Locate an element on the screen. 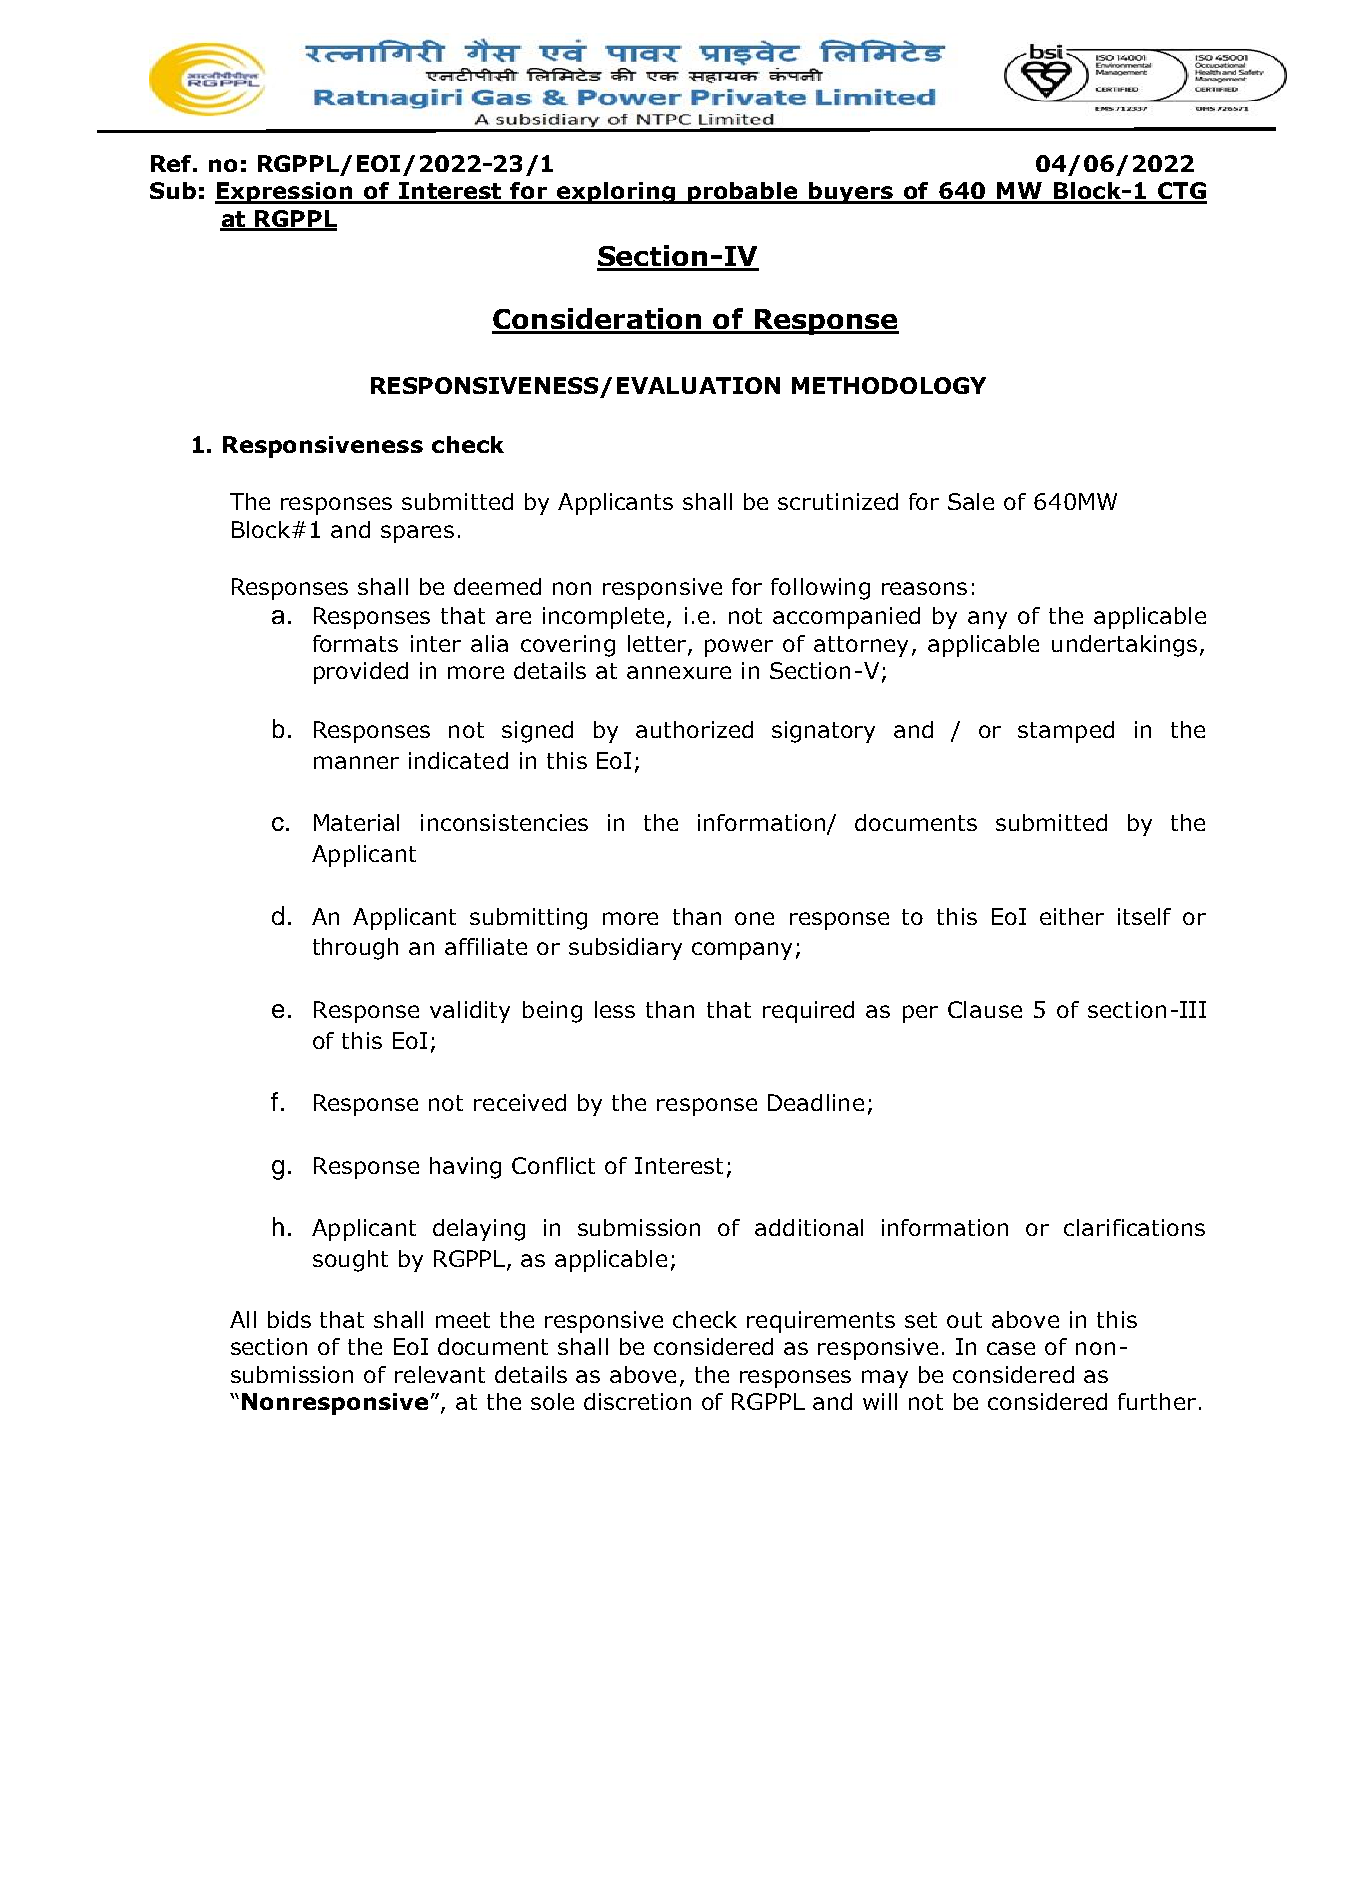 The height and width of the screenshot is (1903, 1346). relevant is located at coordinates (440, 1374).
